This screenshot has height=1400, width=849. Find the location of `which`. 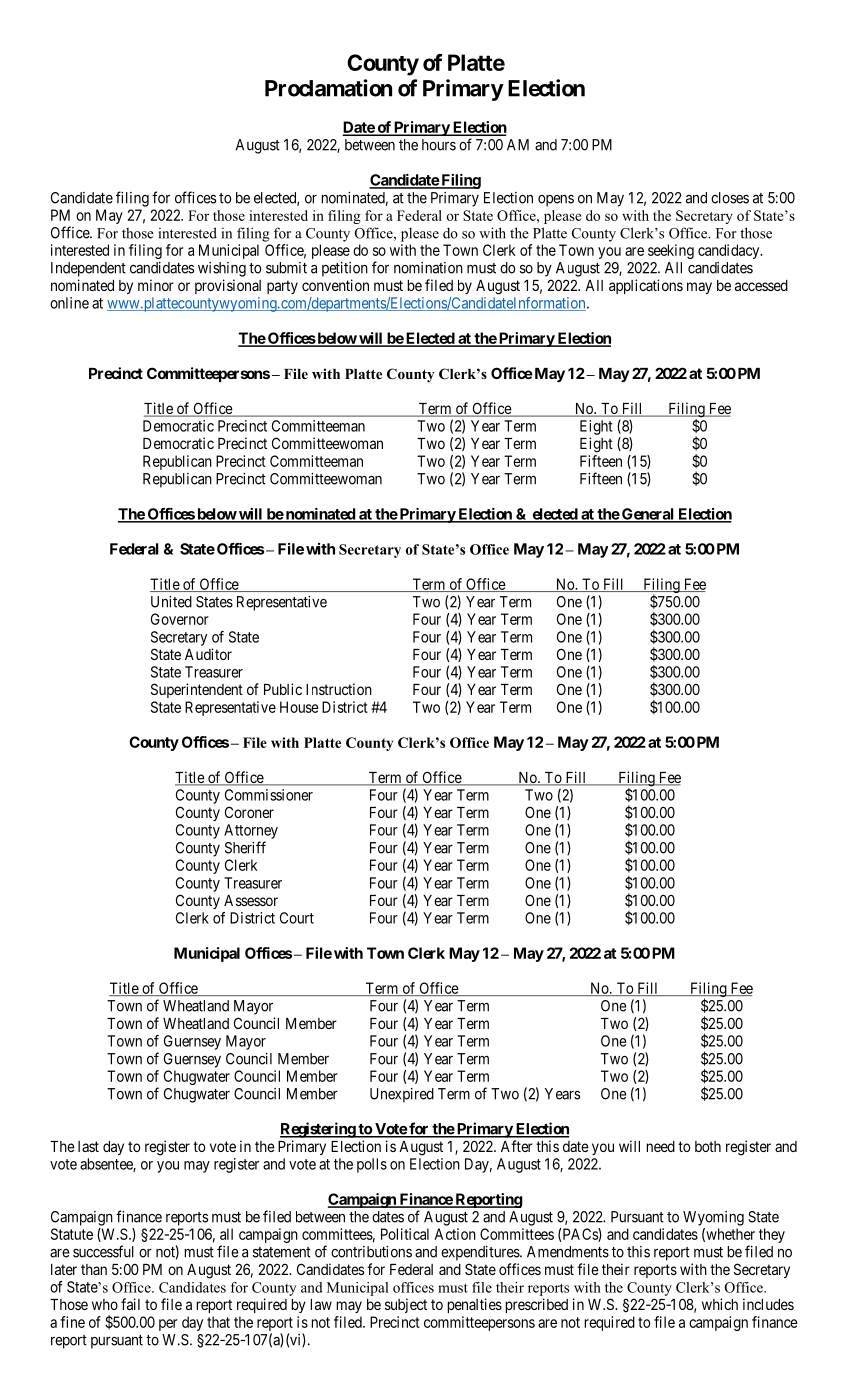

which is located at coordinates (720, 1304).
